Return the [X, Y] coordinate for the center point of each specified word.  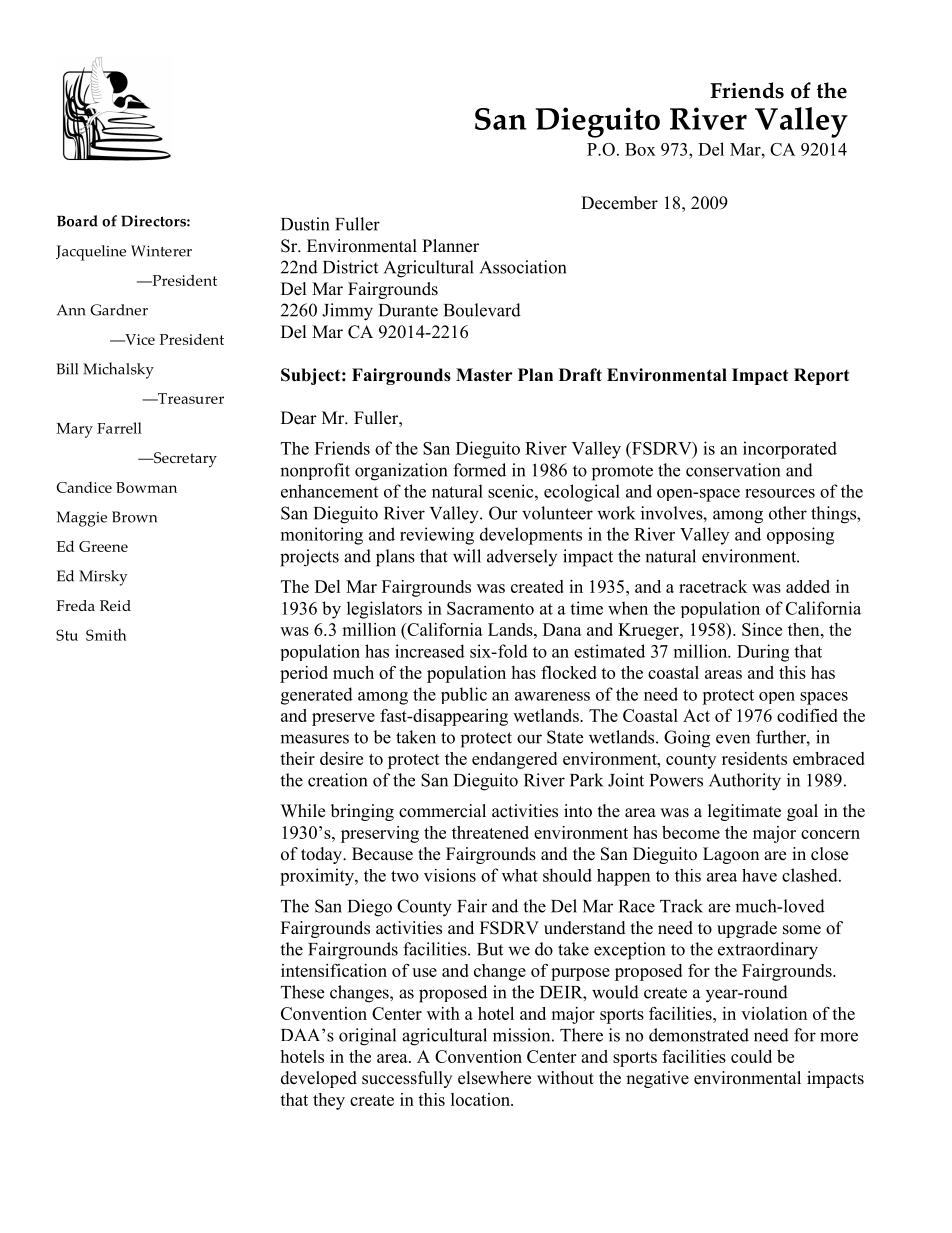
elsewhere [494, 1078]
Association [523, 267]
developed [319, 1079]
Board [77, 221]
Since [762, 629]
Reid [115, 605]
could [751, 1056]
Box [640, 149]
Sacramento [490, 608]
